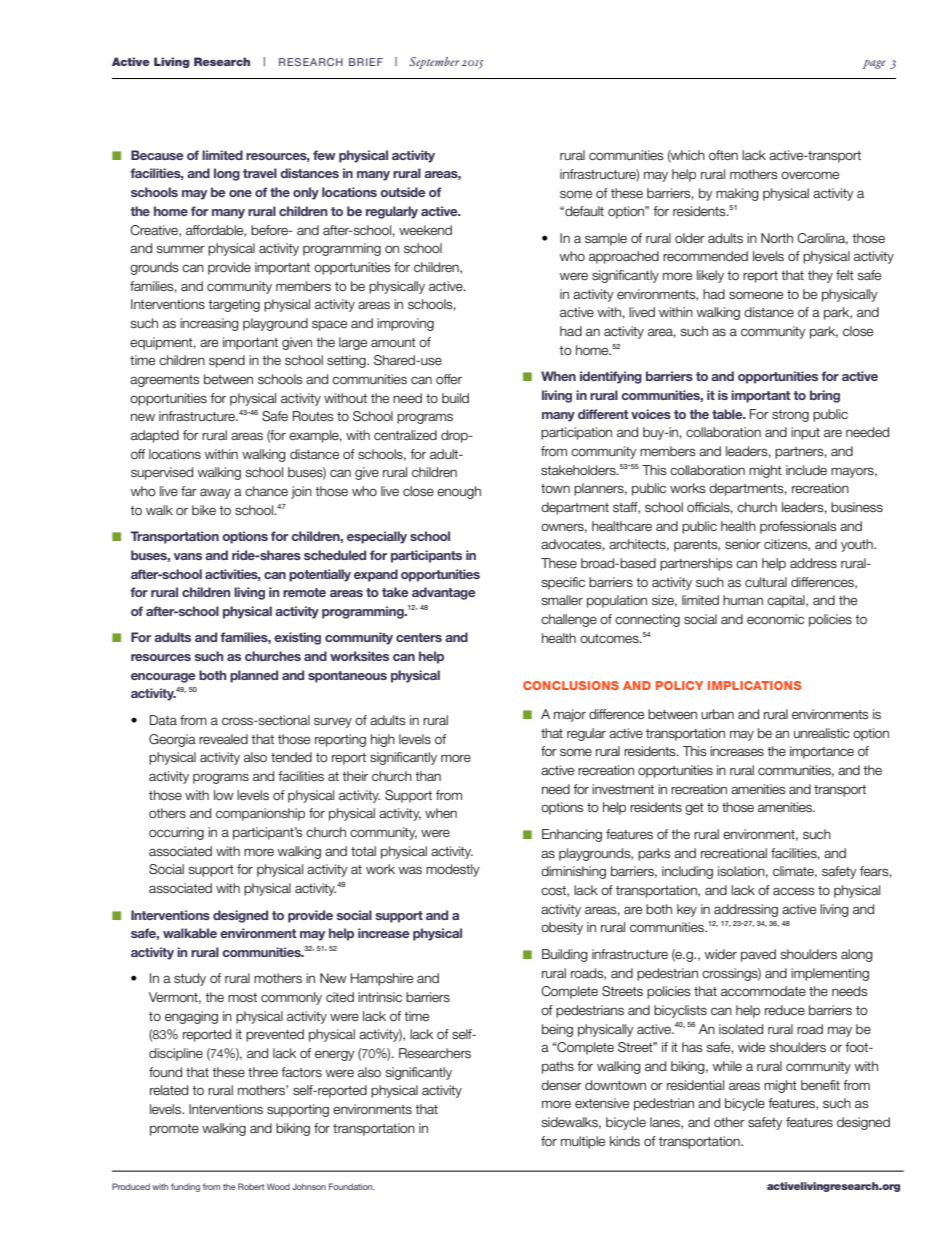 The height and width of the page is (1233, 952). What do you see at coordinates (251, 1186) in the page?
I see `Robert` at bounding box center [251, 1186].
